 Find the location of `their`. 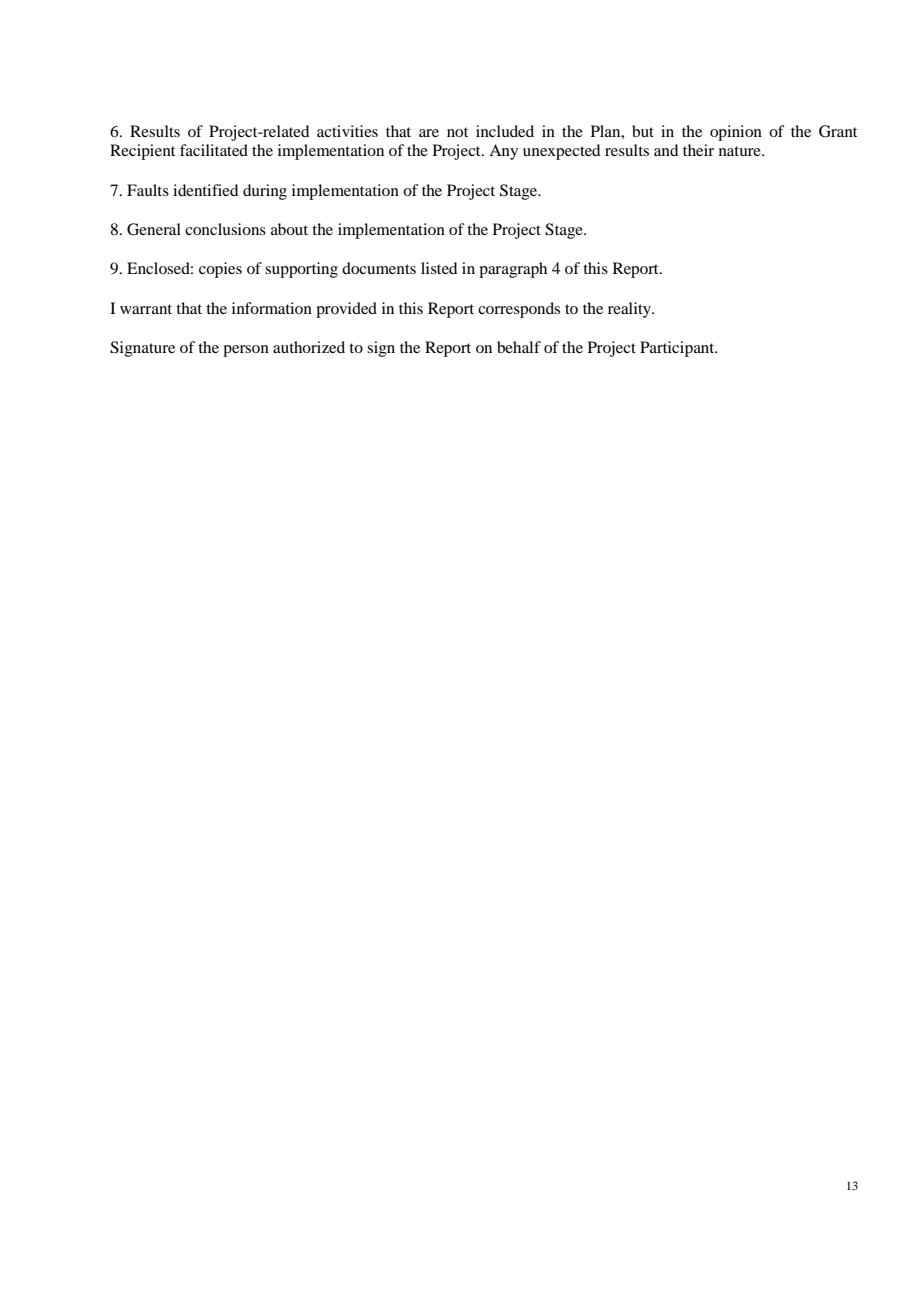

their is located at coordinates (698, 150).
